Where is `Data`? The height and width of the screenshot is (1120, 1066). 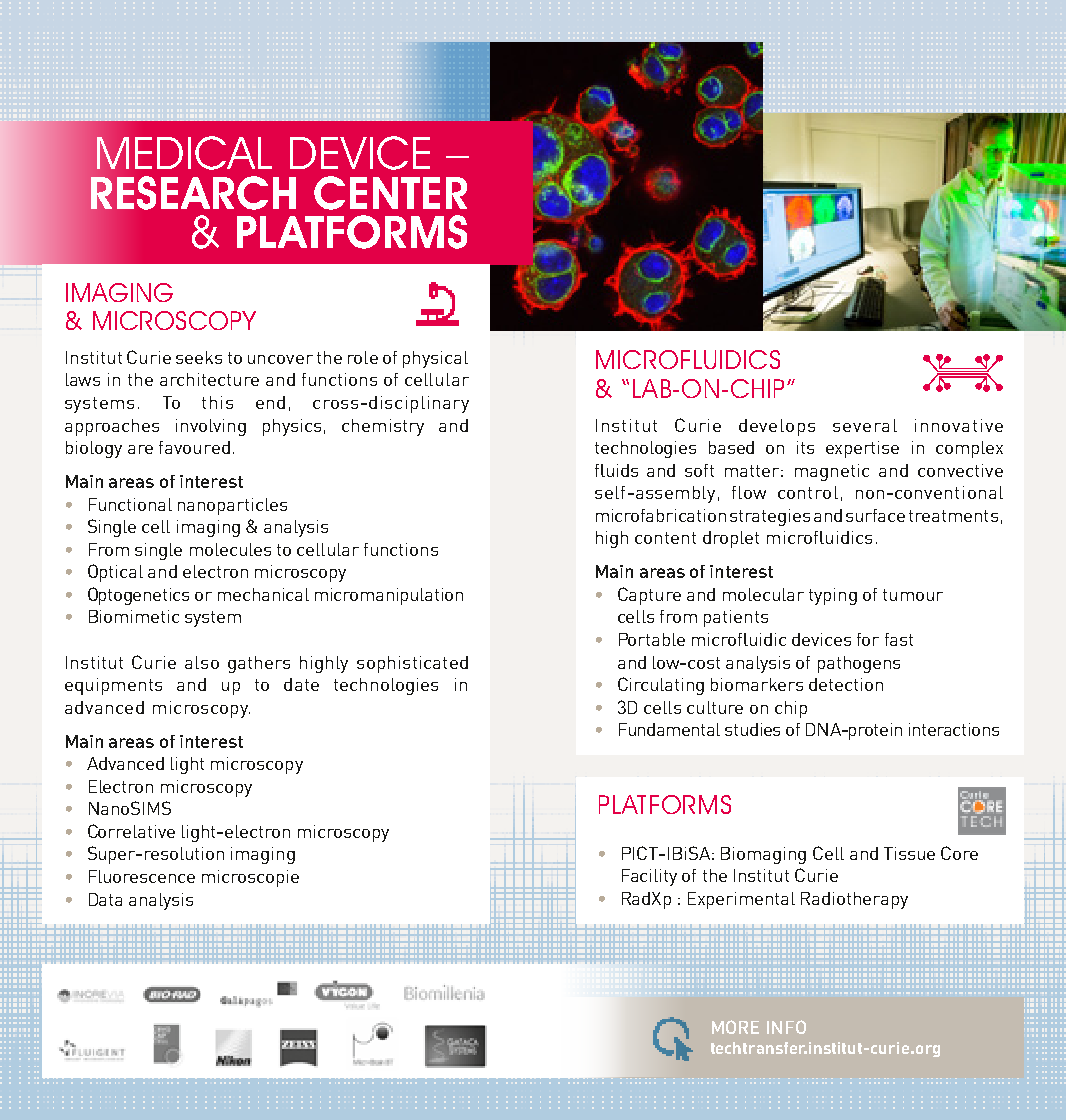
Data is located at coordinates (105, 899).
